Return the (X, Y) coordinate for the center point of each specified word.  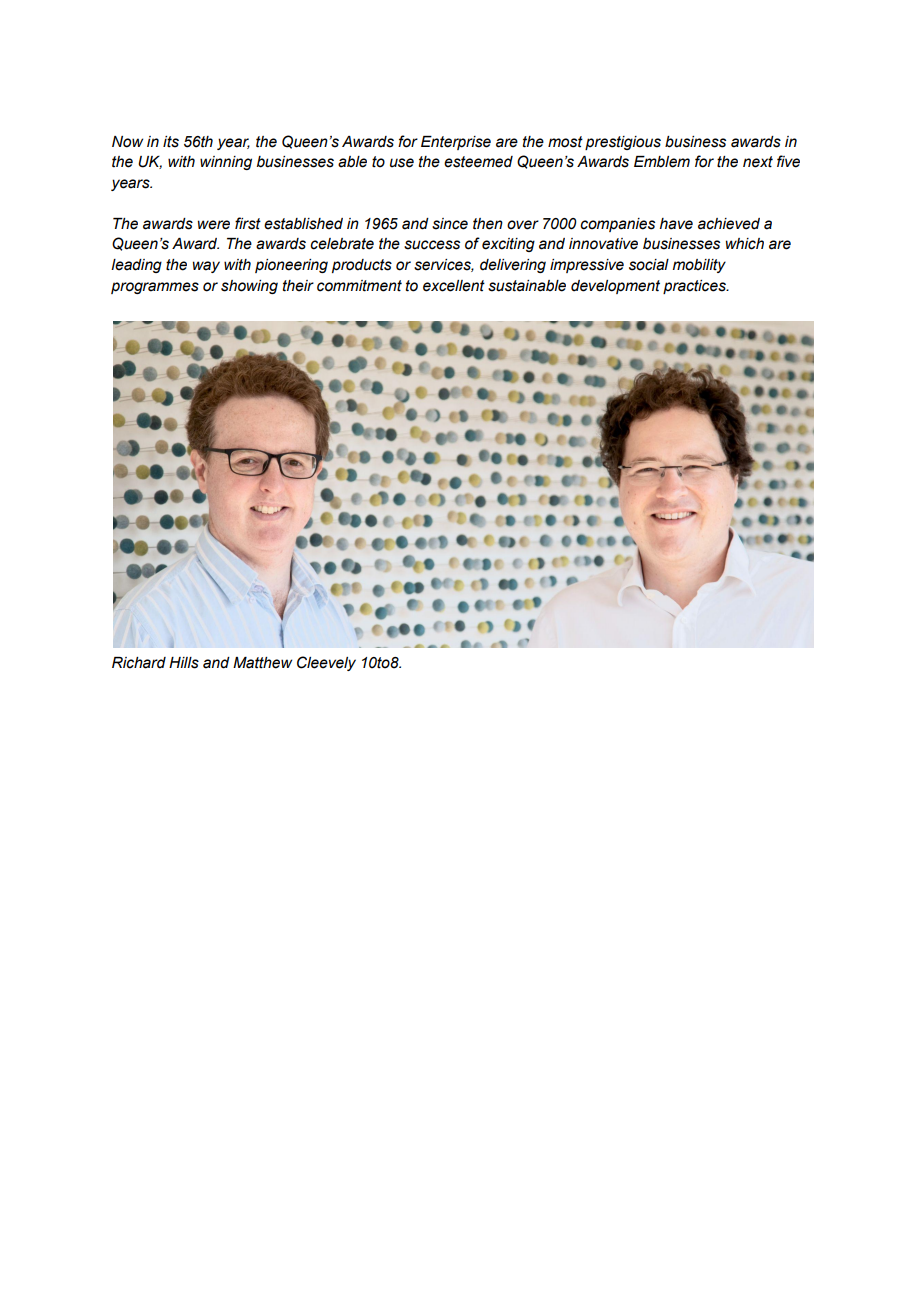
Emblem (662, 162)
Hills (184, 663)
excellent (454, 286)
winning (226, 163)
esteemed (478, 162)
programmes (155, 288)
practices (695, 287)
